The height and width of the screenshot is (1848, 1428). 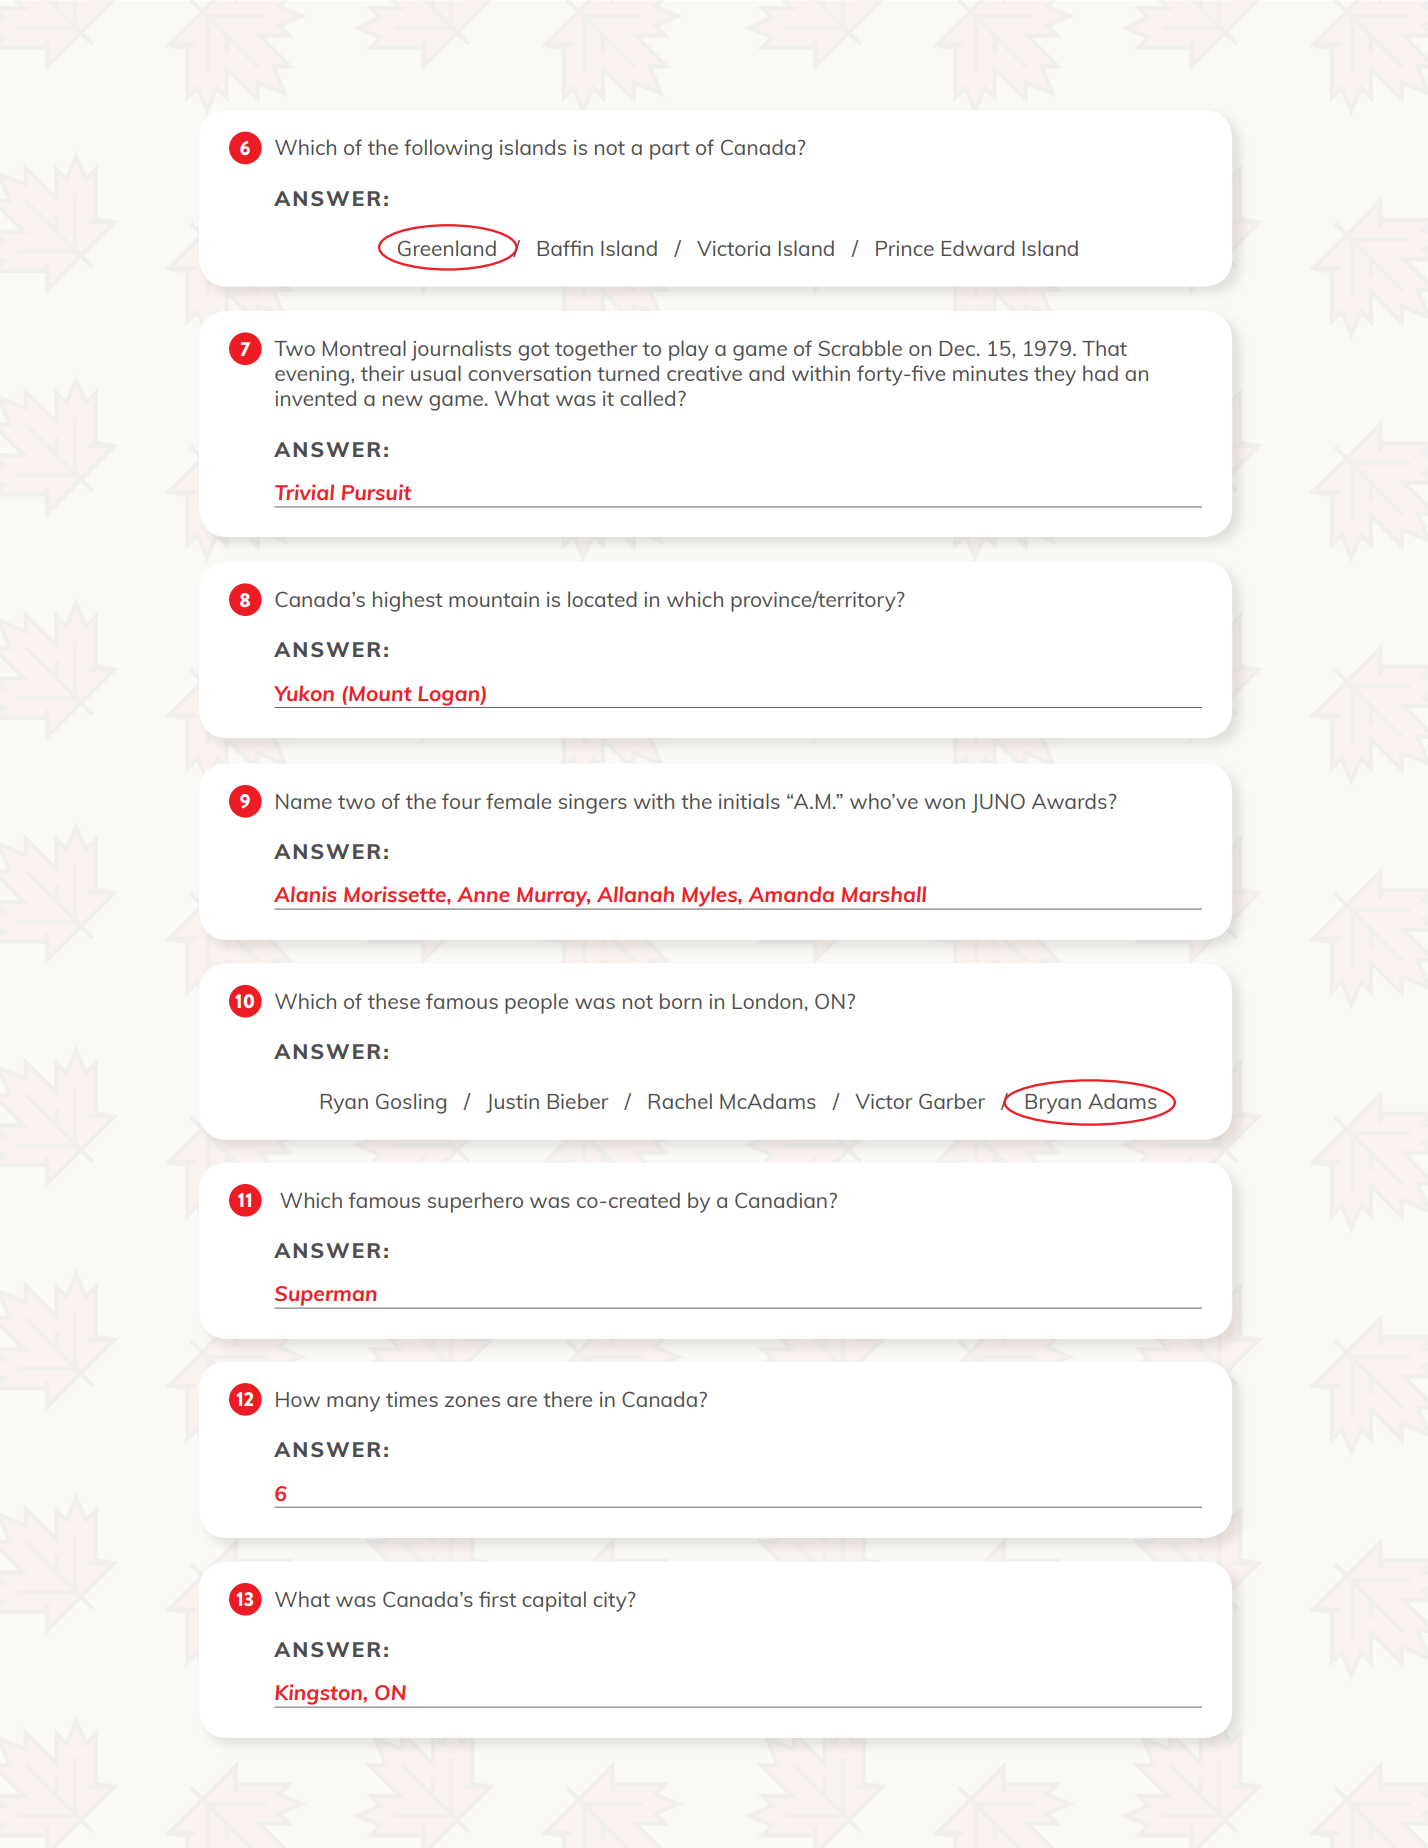 I want to click on following, so click(x=448, y=149).
